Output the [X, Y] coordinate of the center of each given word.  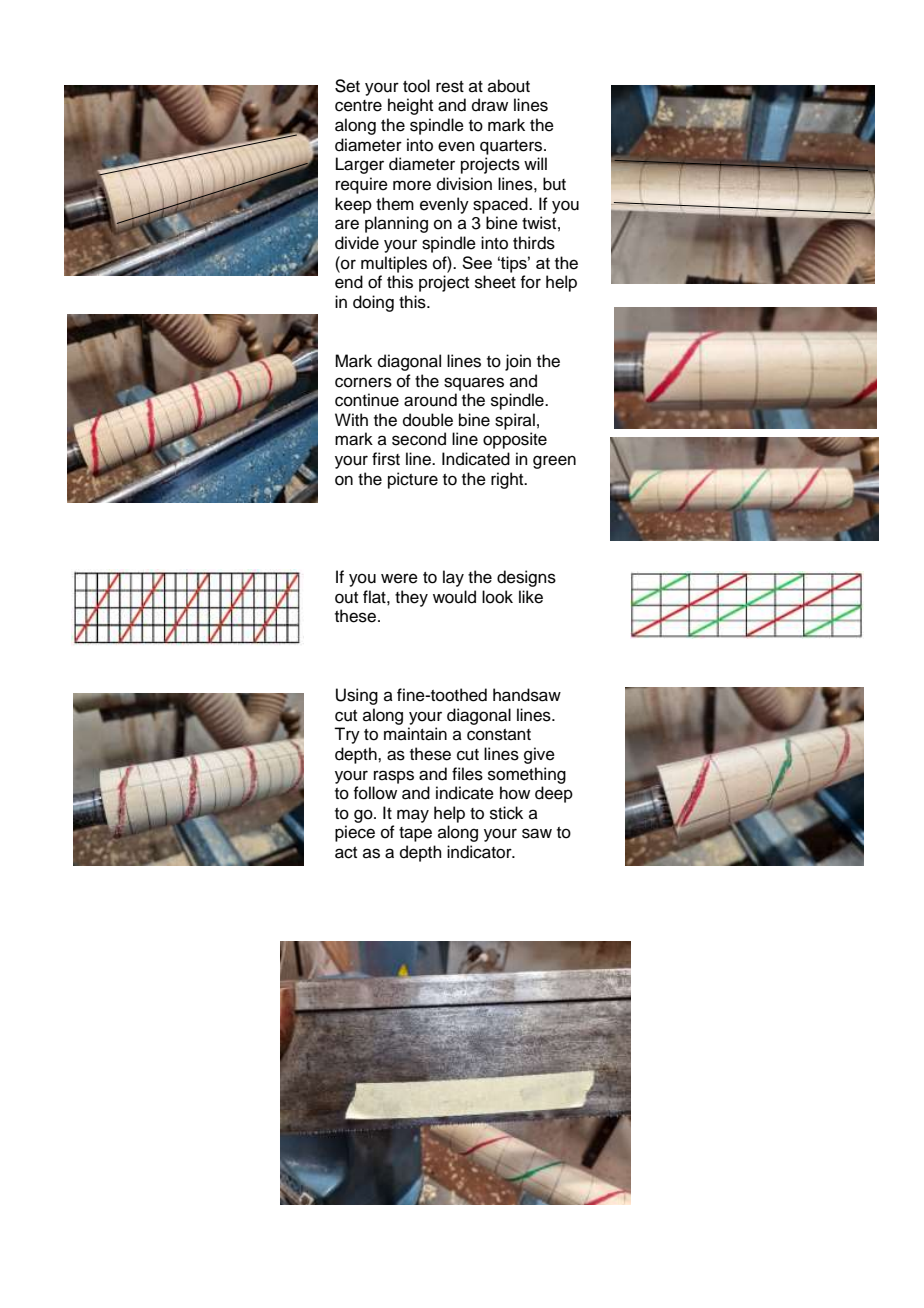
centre [358, 106]
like [531, 597]
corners [363, 382]
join [518, 362]
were [399, 578]
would [454, 597]
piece [355, 833]
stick [506, 813]
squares [474, 384]
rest [450, 87]
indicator [480, 852]
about [509, 86]
